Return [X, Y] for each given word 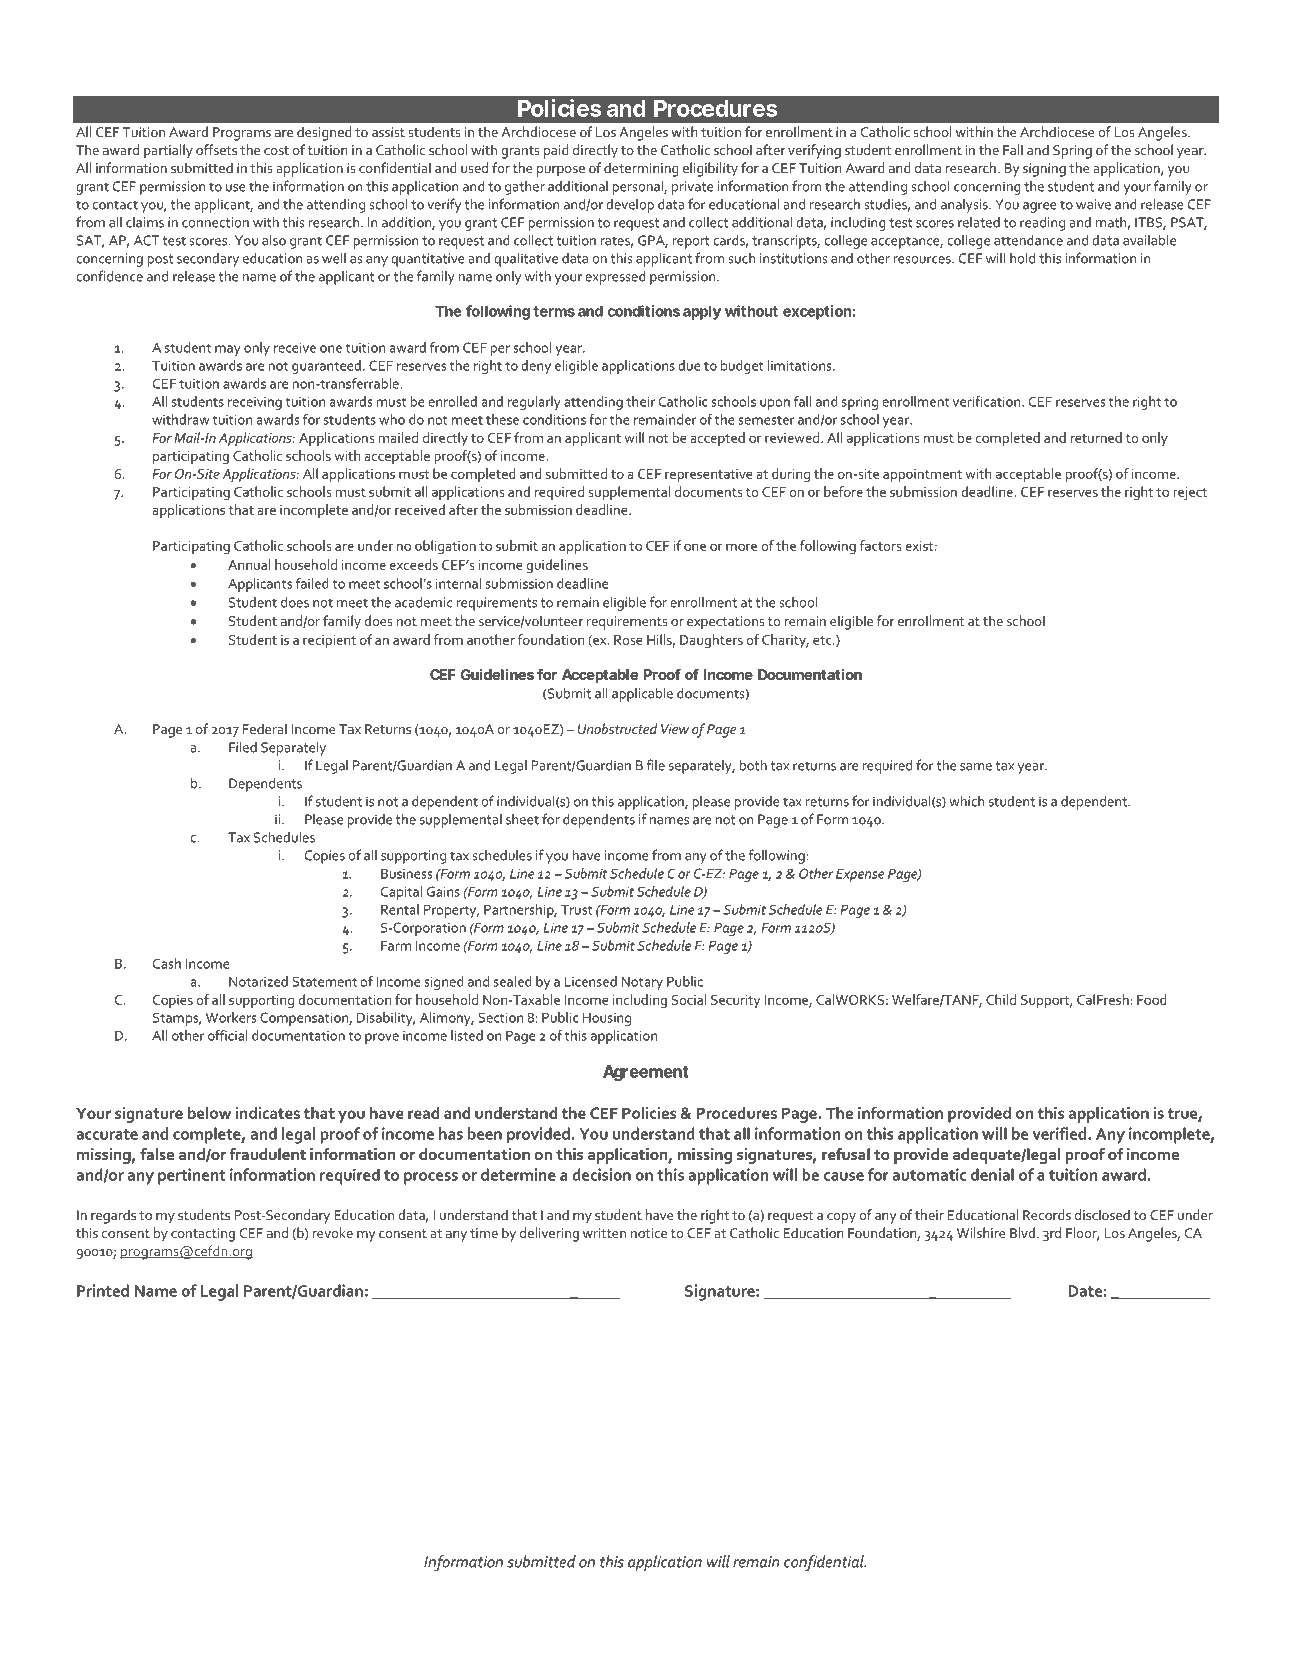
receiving [255, 403]
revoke [333, 1232]
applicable [642, 694]
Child [1001, 999]
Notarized [258, 981]
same [976, 767]
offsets [216, 149]
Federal [265, 728]
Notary [642, 983]
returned [1096, 437]
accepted [717, 439]
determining [641, 169]
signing [1044, 170]
